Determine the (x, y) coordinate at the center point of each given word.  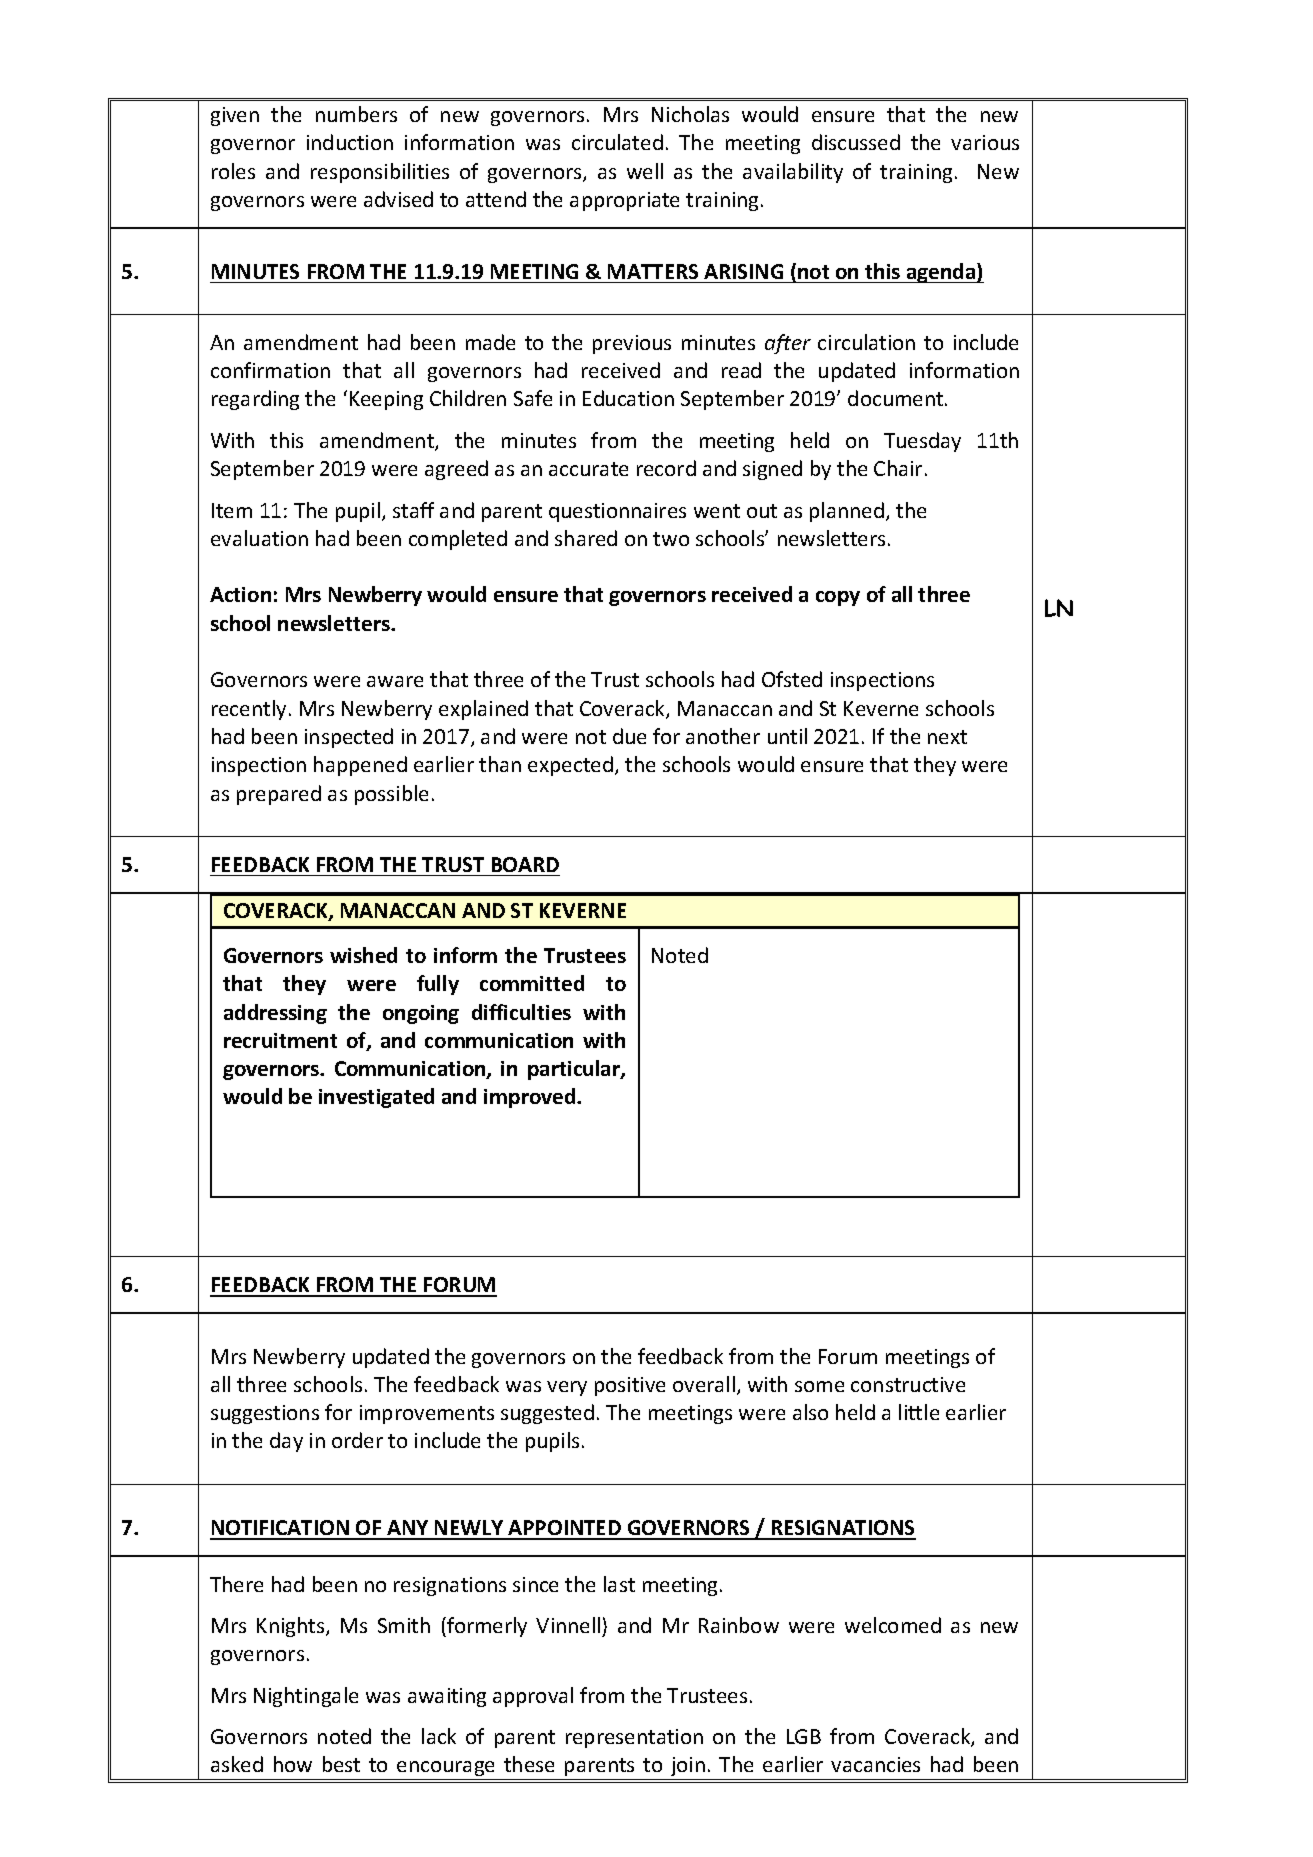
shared (586, 538)
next (947, 737)
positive (630, 1386)
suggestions (265, 1414)
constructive (908, 1384)
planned (847, 512)
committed (532, 983)
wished (363, 955)
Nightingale (306, 1697)
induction (350, 142)
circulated (617, 142)
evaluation (259, 538)
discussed (856, 142)
